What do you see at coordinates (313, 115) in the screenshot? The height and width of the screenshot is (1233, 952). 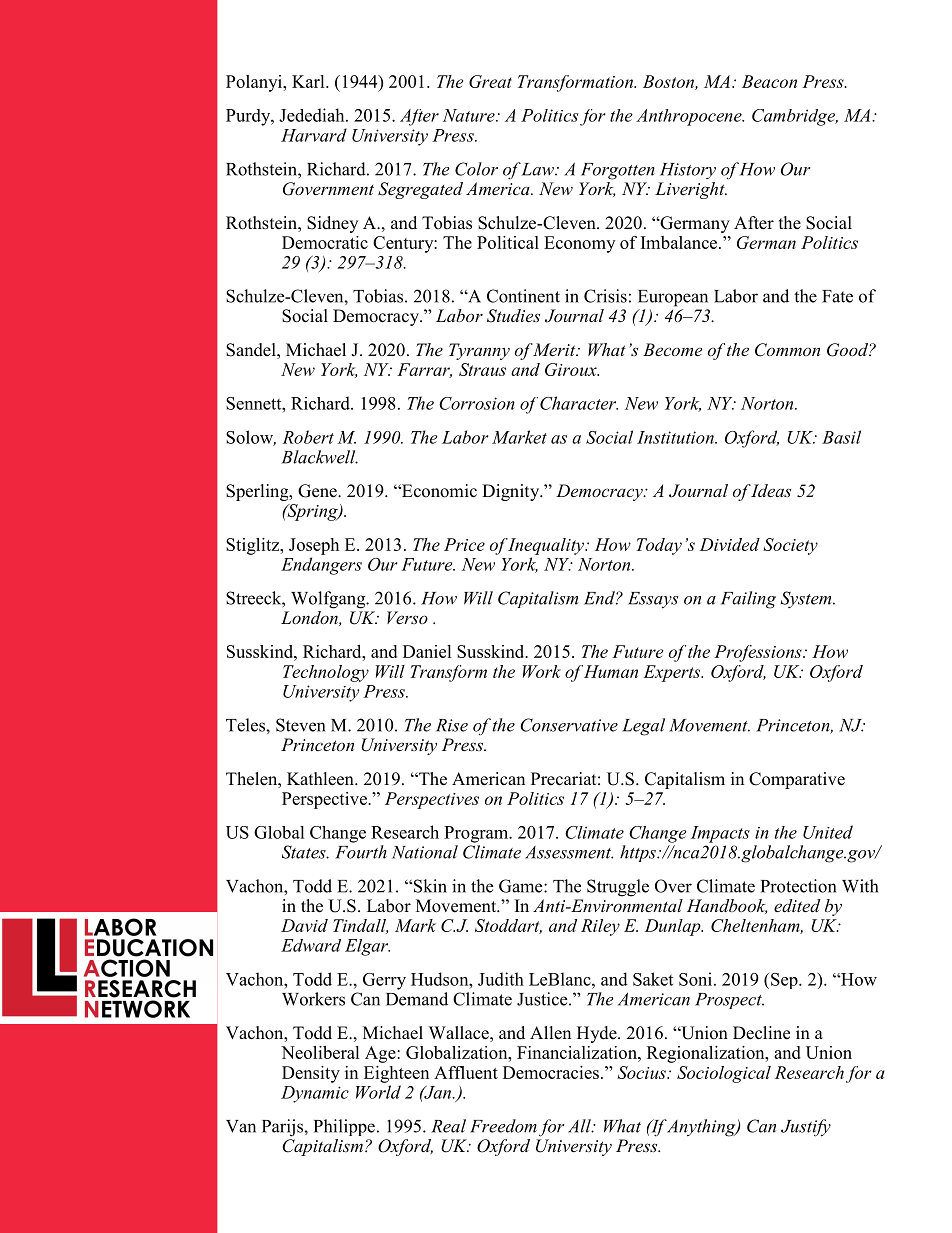 I see `Jedediah` at bounding box center [313, 115].
